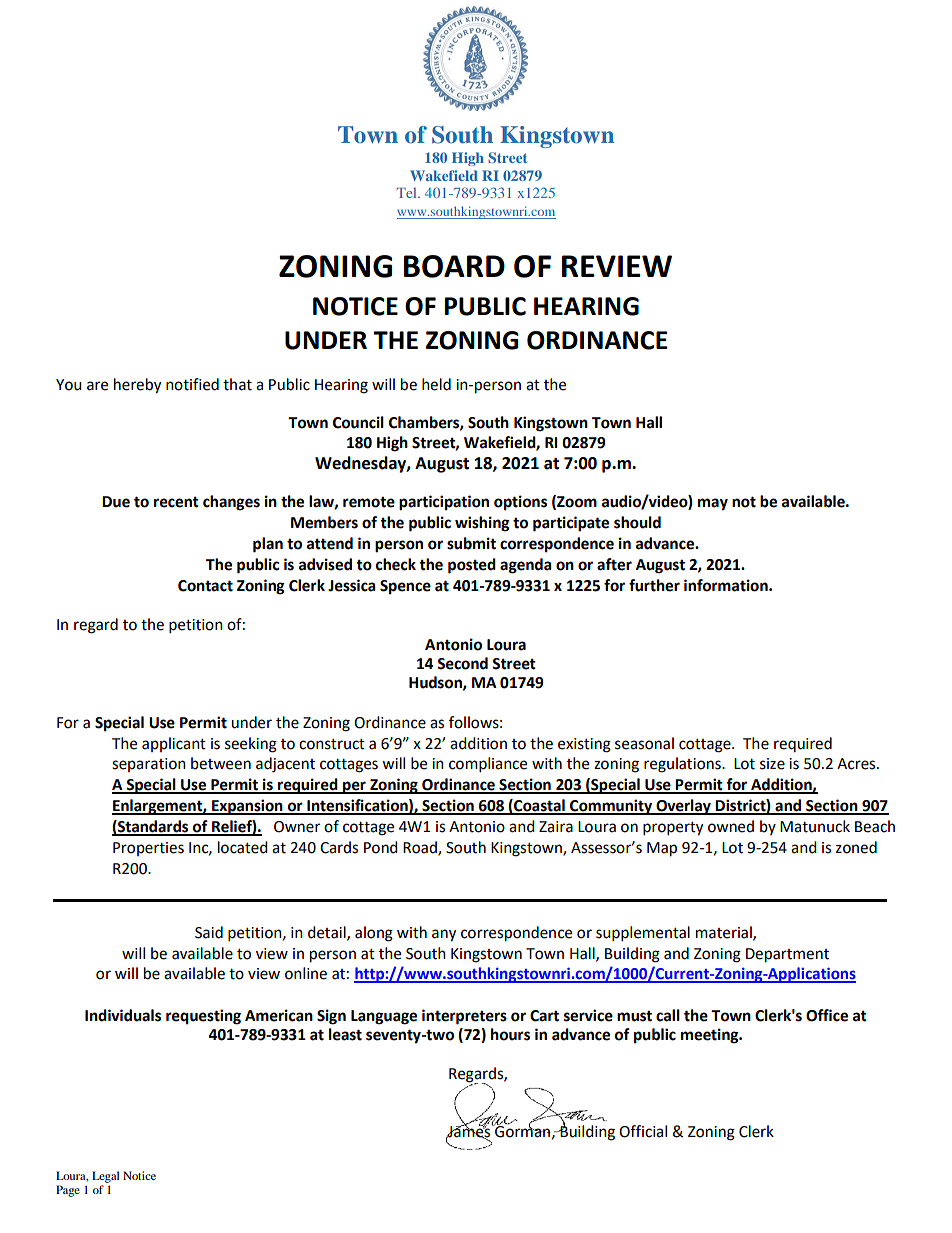 Image resolution: width=952 pixels, height=1233 pixels. Describe the element at coordinates (105, 1177) in the image. I see `Legal` at that location.
